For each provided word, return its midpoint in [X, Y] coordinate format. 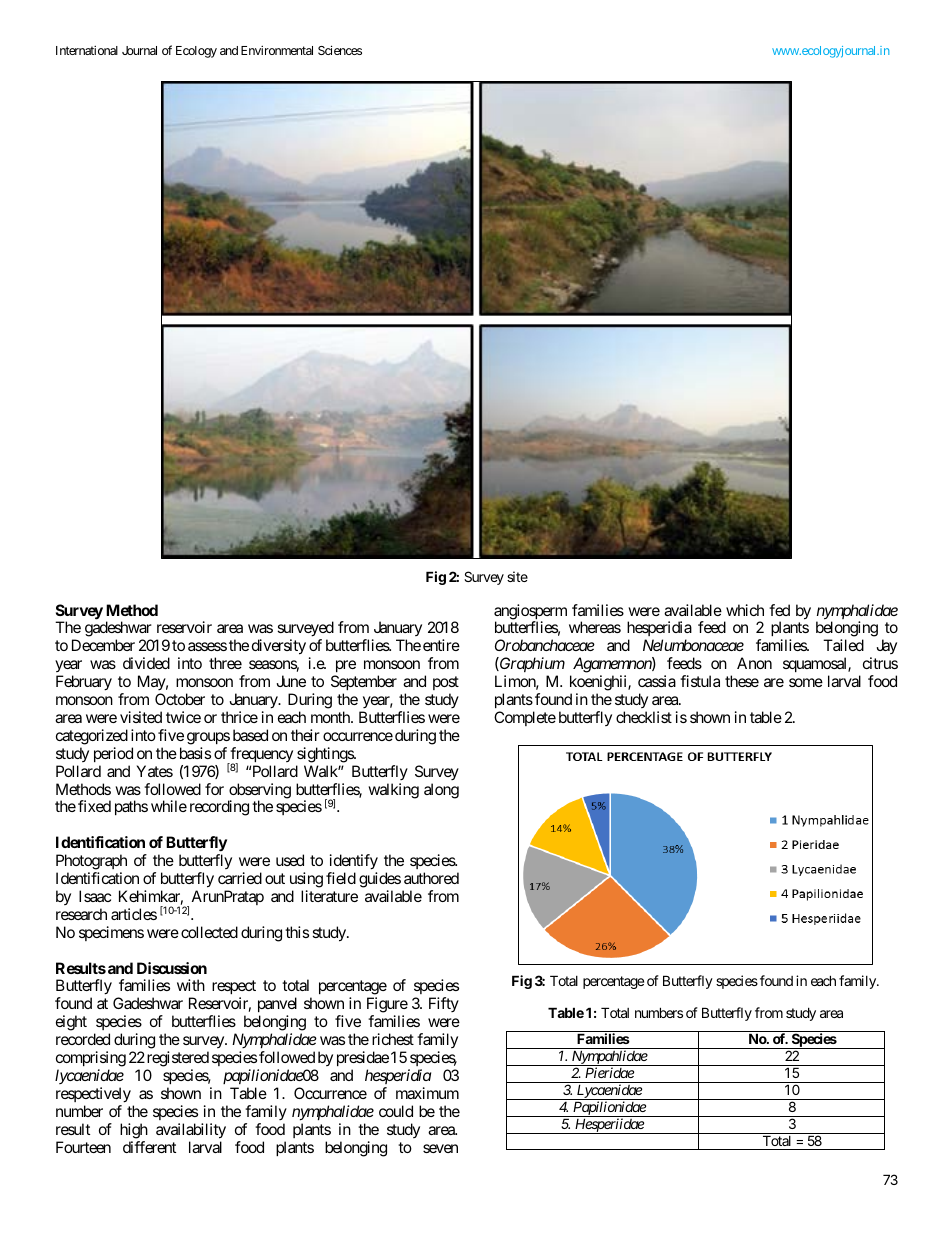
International [87, 50]
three [225, 663]
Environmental [277, 50]
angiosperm [530, 613]
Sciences [340, 50]
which [745, 610]
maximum [427, 1093]
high [134, 1131]
